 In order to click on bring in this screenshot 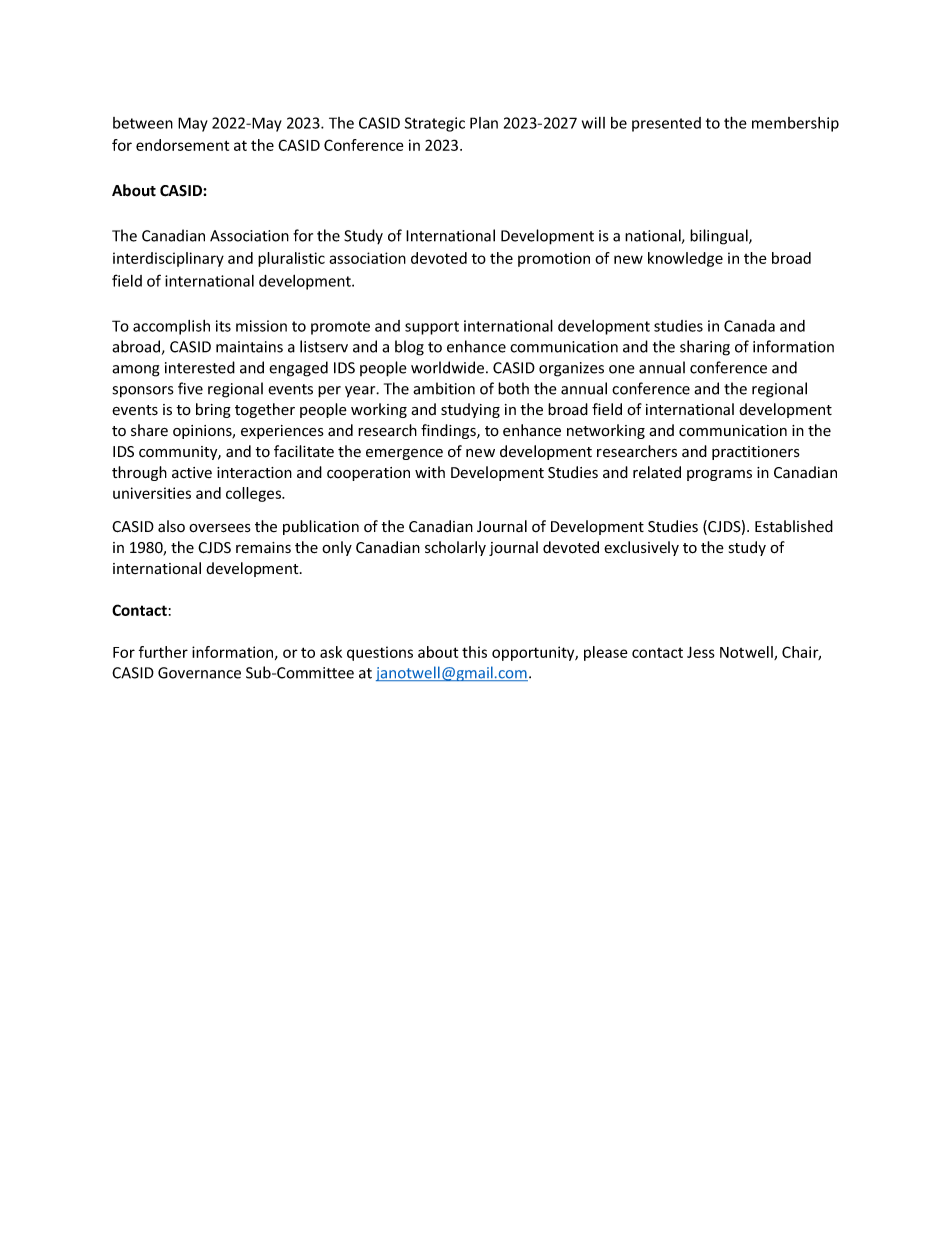, I will do `click(213, 410)`.
